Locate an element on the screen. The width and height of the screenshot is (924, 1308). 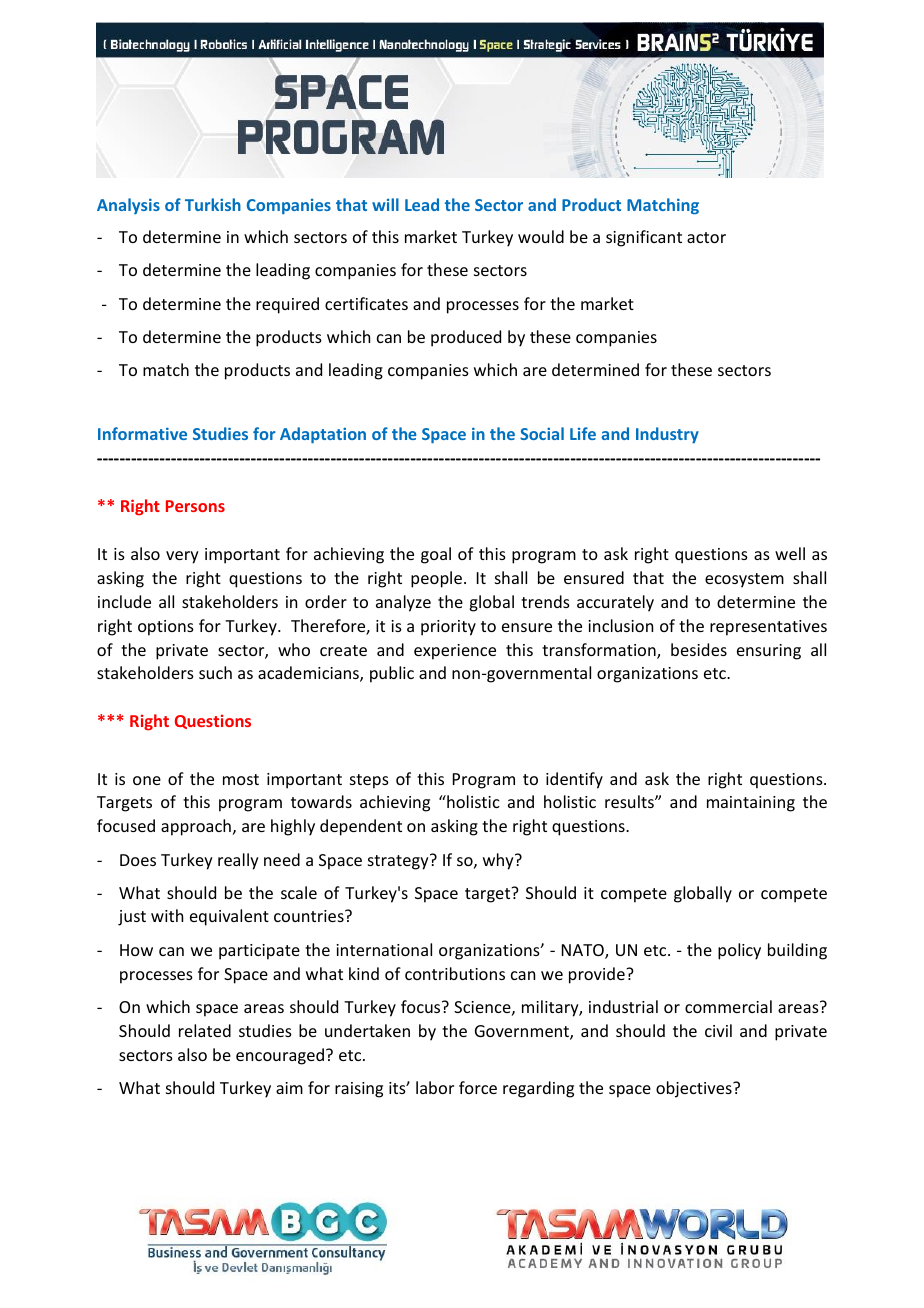
objectives is located at coordinates (695, 1089).
